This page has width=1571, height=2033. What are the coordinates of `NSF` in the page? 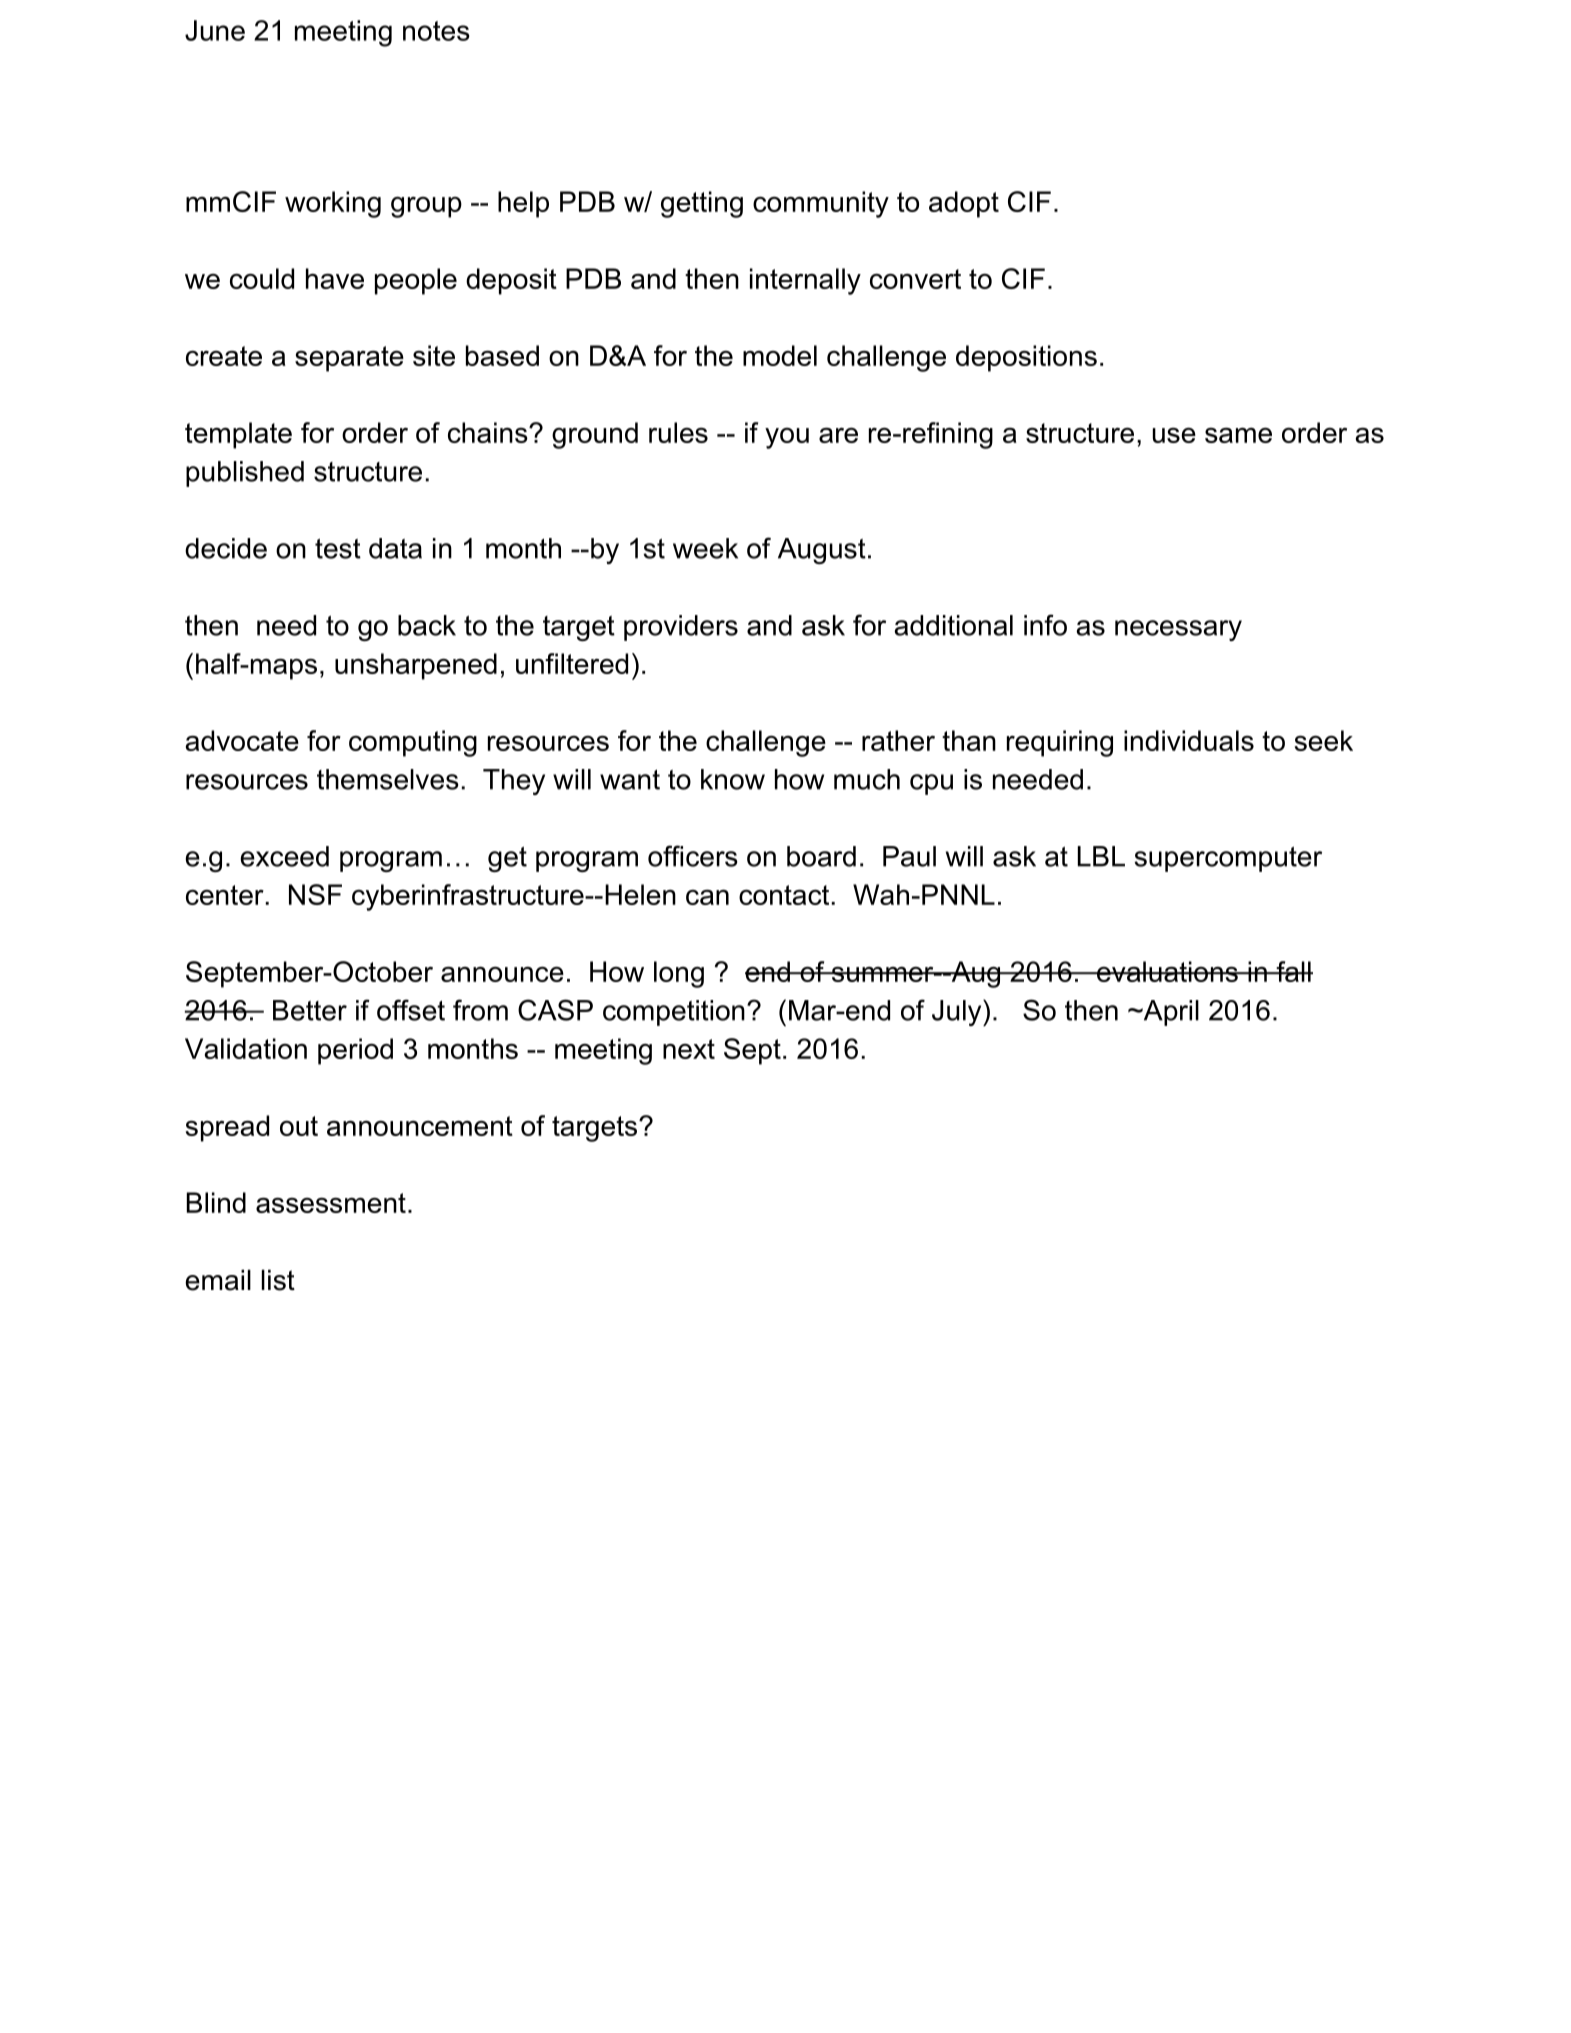 It's located at (315, 894).
